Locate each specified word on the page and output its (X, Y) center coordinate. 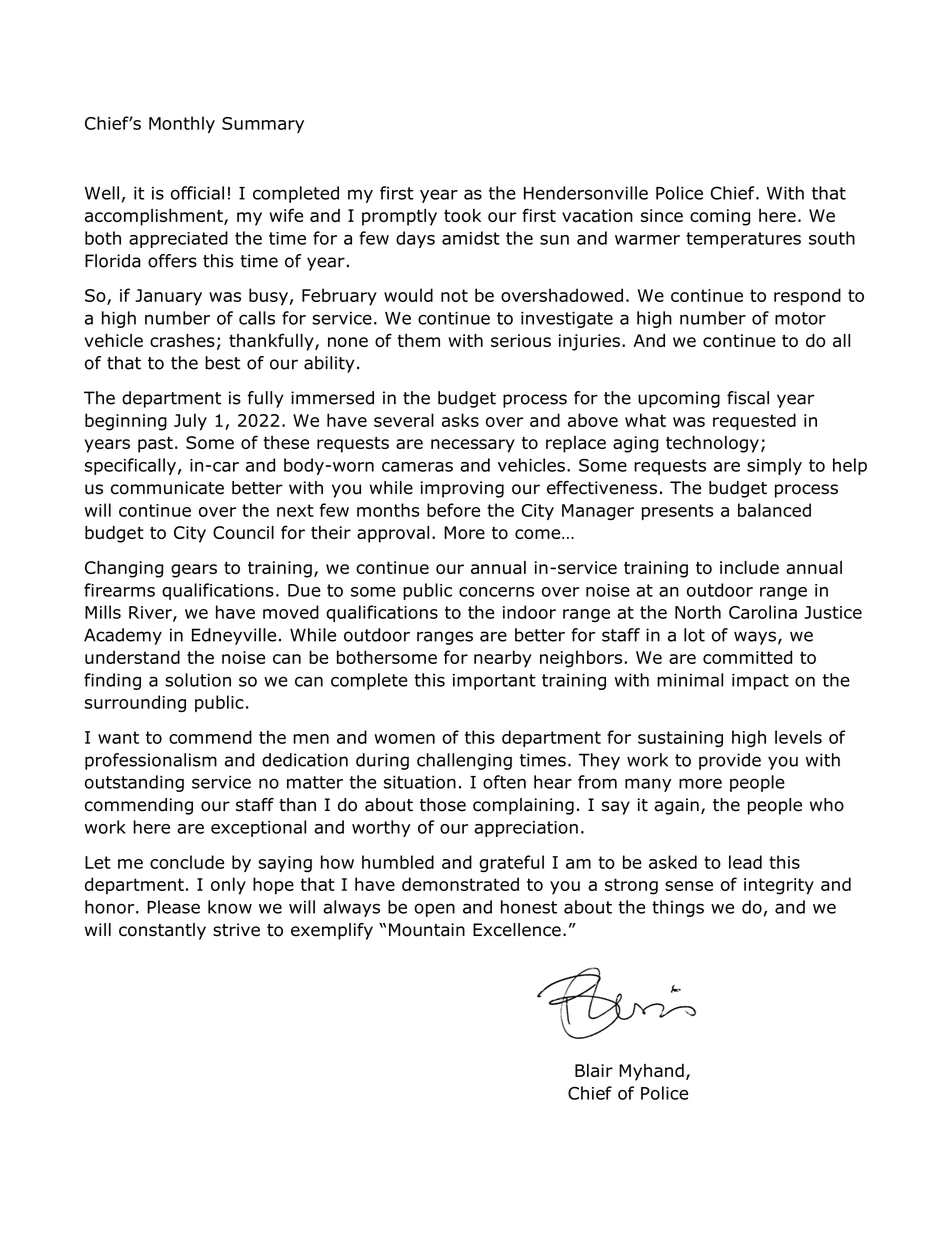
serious (521, 340)
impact (760, 682)
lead (745, 862)
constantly (162, 931)
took (462, 215)
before (453, 510)
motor (800, 318)
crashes (182, 340)
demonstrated (460, 884)
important (494, 682)
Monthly (182, 124)
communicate (167, 488)
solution (198, 680)
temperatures (743, 240)
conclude (187, 862)
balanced (774, 510)
